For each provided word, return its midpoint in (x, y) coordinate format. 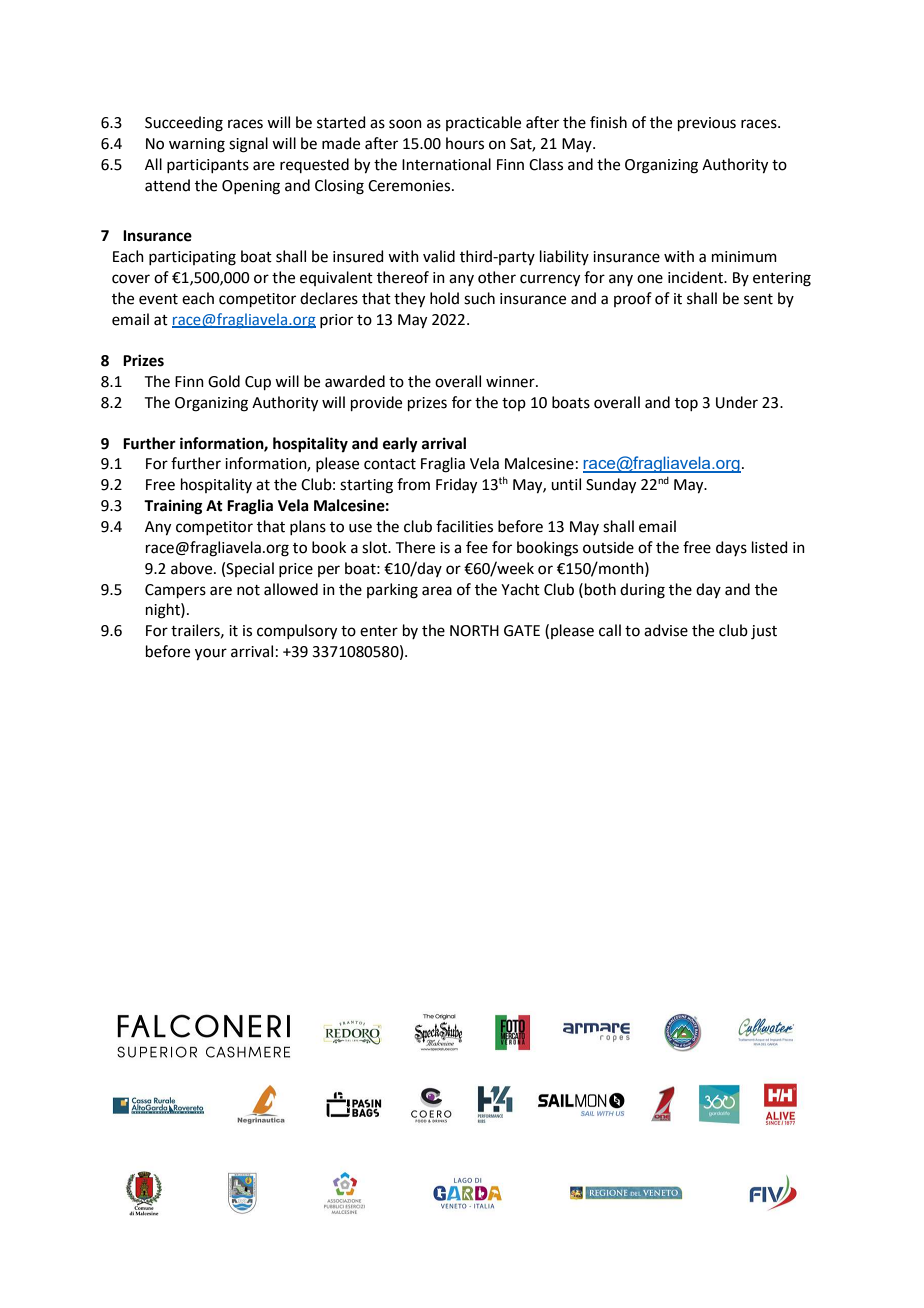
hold (444, 298)
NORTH (474, 631)
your (211, 654)
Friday (456, 486)
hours (465, 143)
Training (173, 507)
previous (707, 124)
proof (633, 299)
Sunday (611, 486)
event (158, 299)
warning (197, 145)
